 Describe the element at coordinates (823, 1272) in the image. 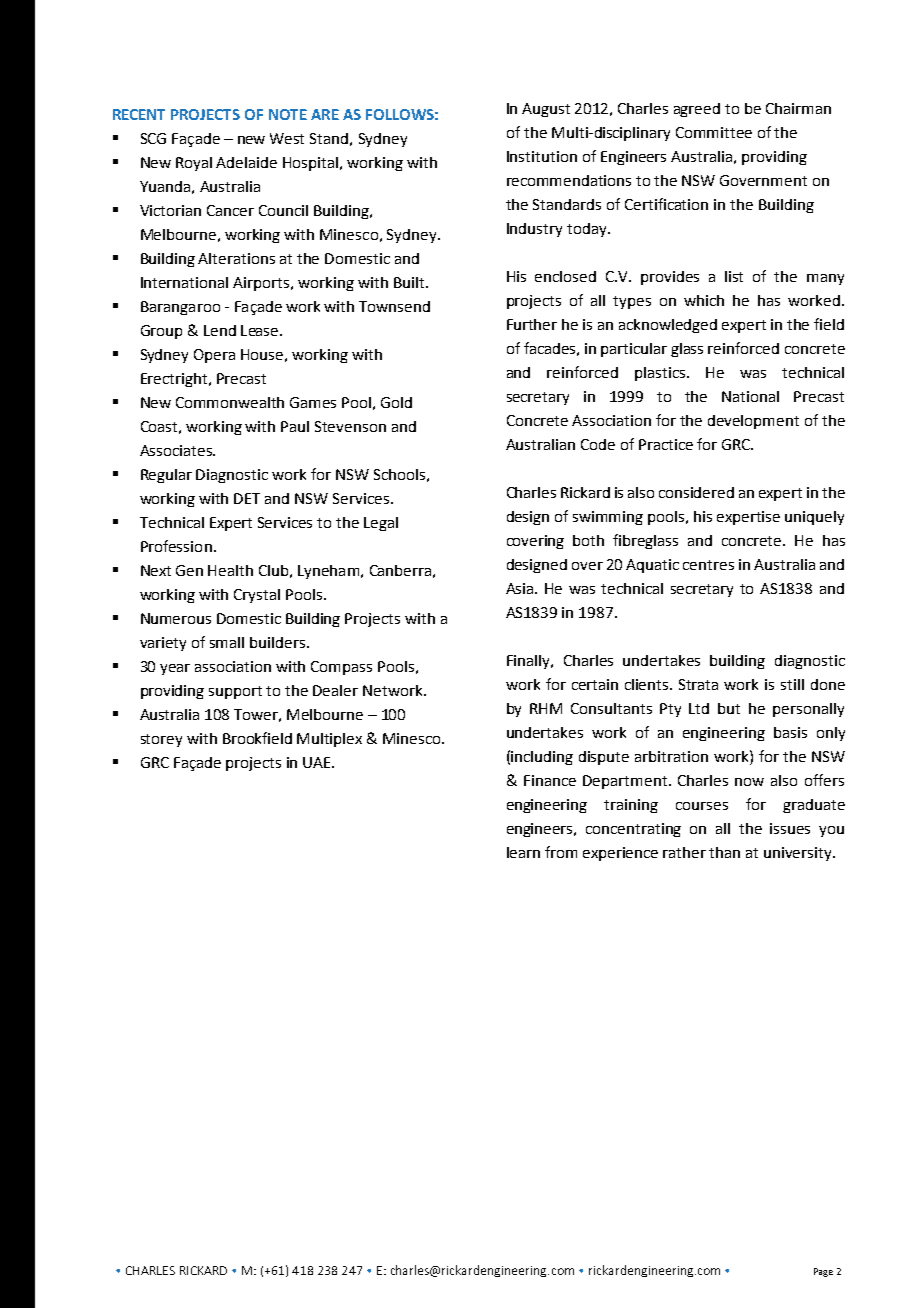

I see `Page` at that location.
